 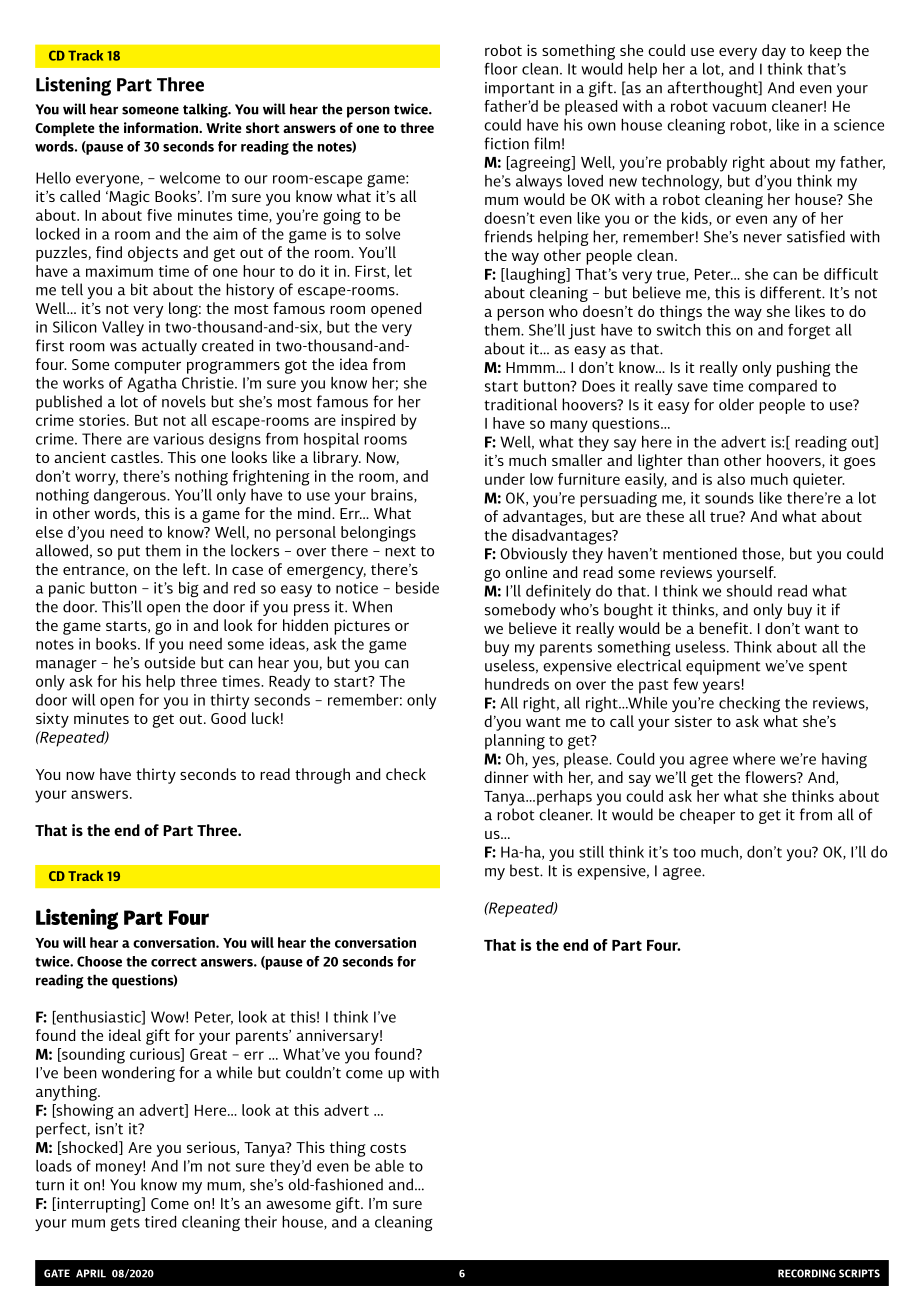 I want to click on floor, so click(x=501, y=68).
